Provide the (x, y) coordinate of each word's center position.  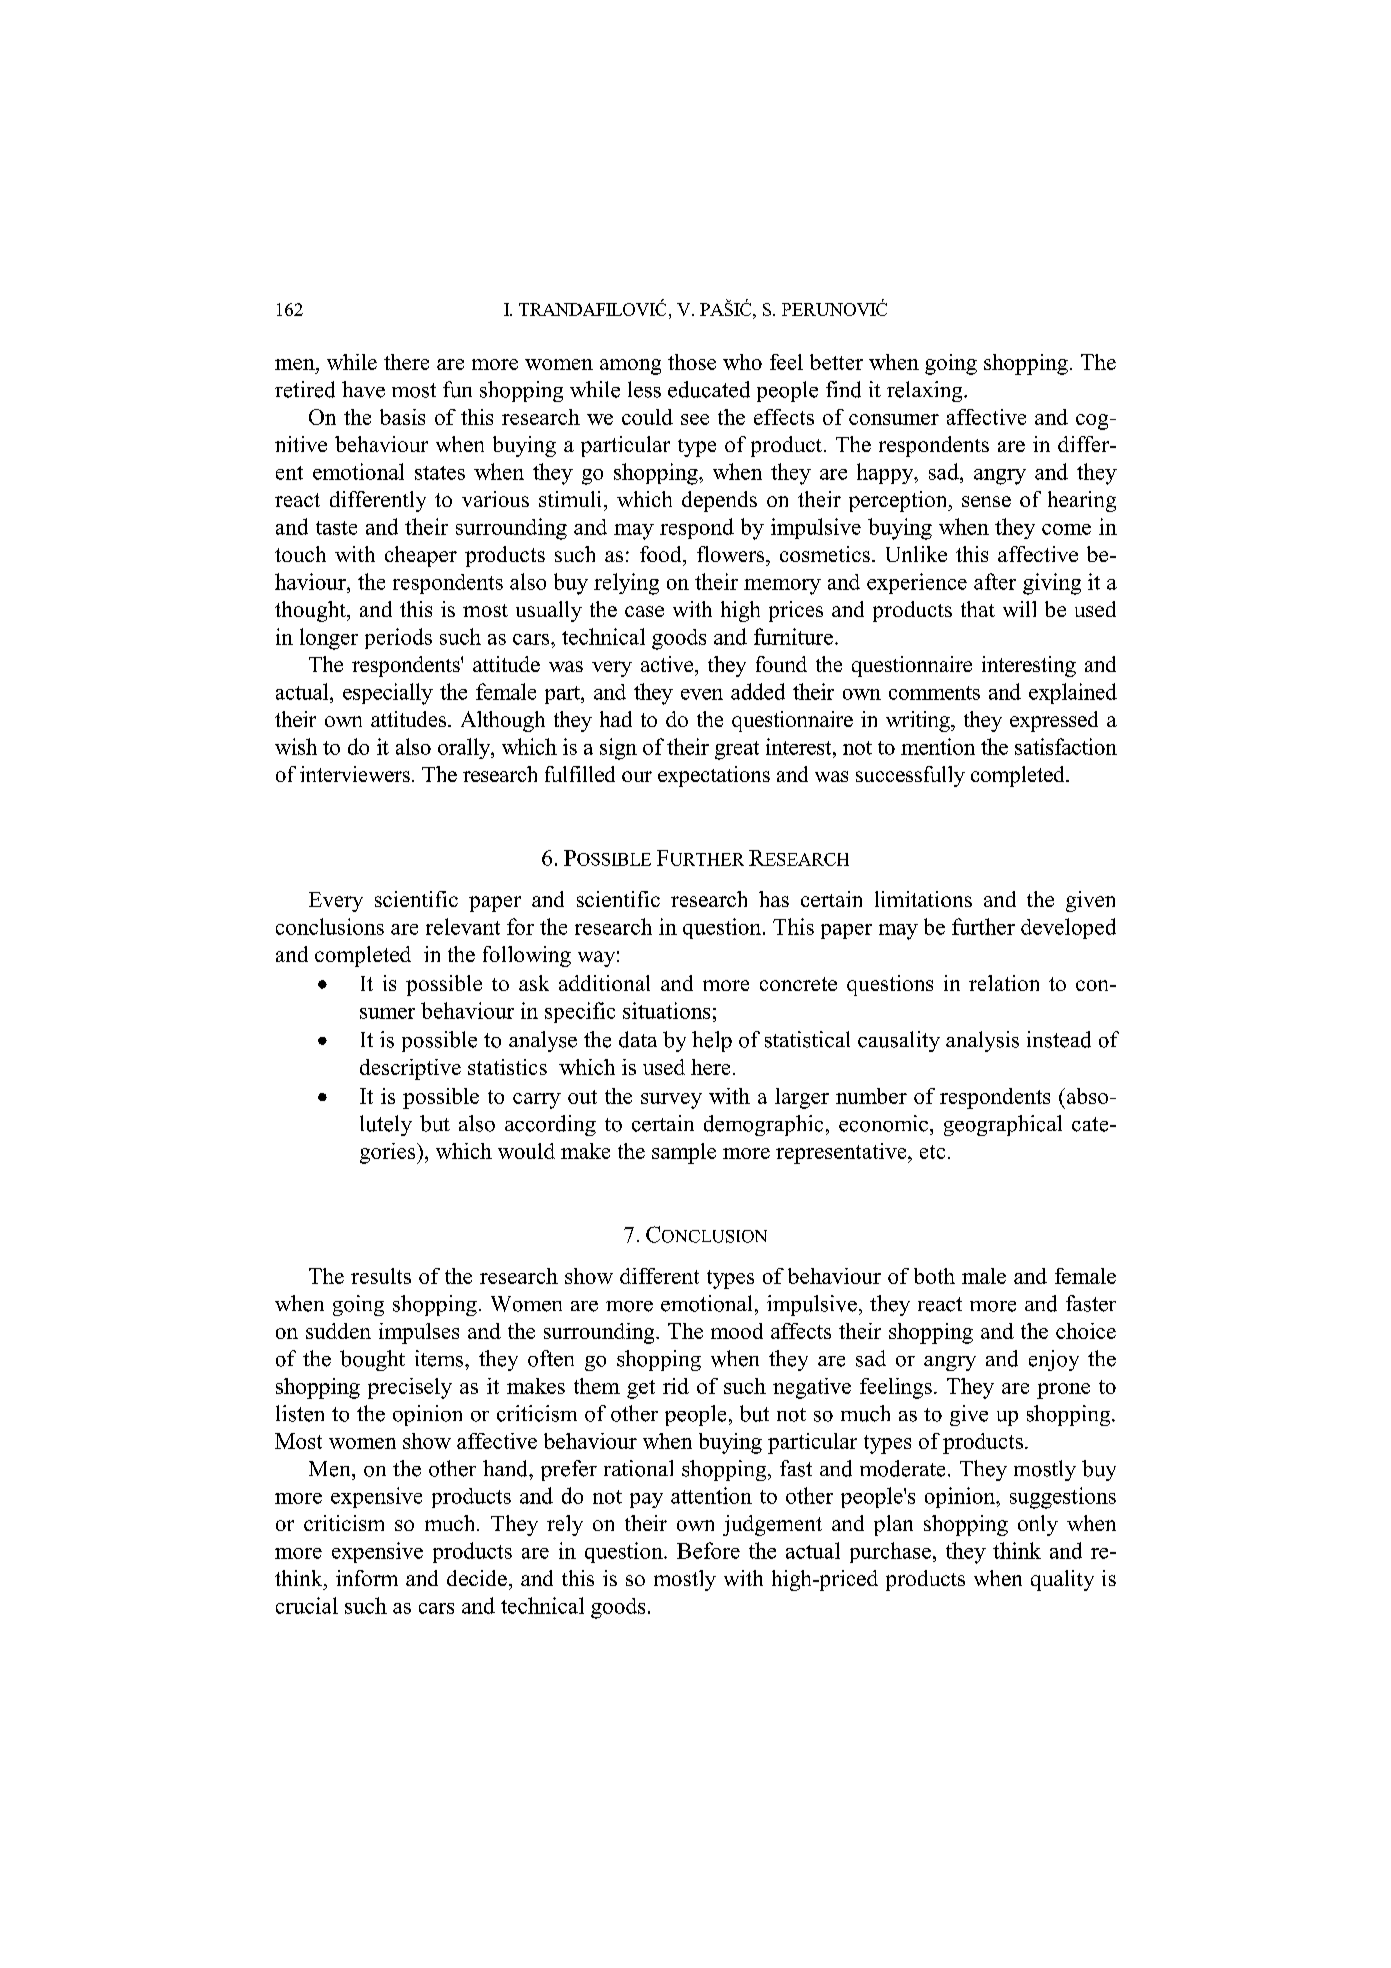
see (695, 419)
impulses (419, 1333)
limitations (923, 899)
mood (737, 1331)
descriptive (410, 1069)
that (978, 609)
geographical (1003, 1125)
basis (402, 417)
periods (398, 638)
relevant (463, 926)
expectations (714, 776)
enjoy (1054, 1360)
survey (671, 1101)
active (668, 664)
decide (477, 1578)
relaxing (926, 391)
